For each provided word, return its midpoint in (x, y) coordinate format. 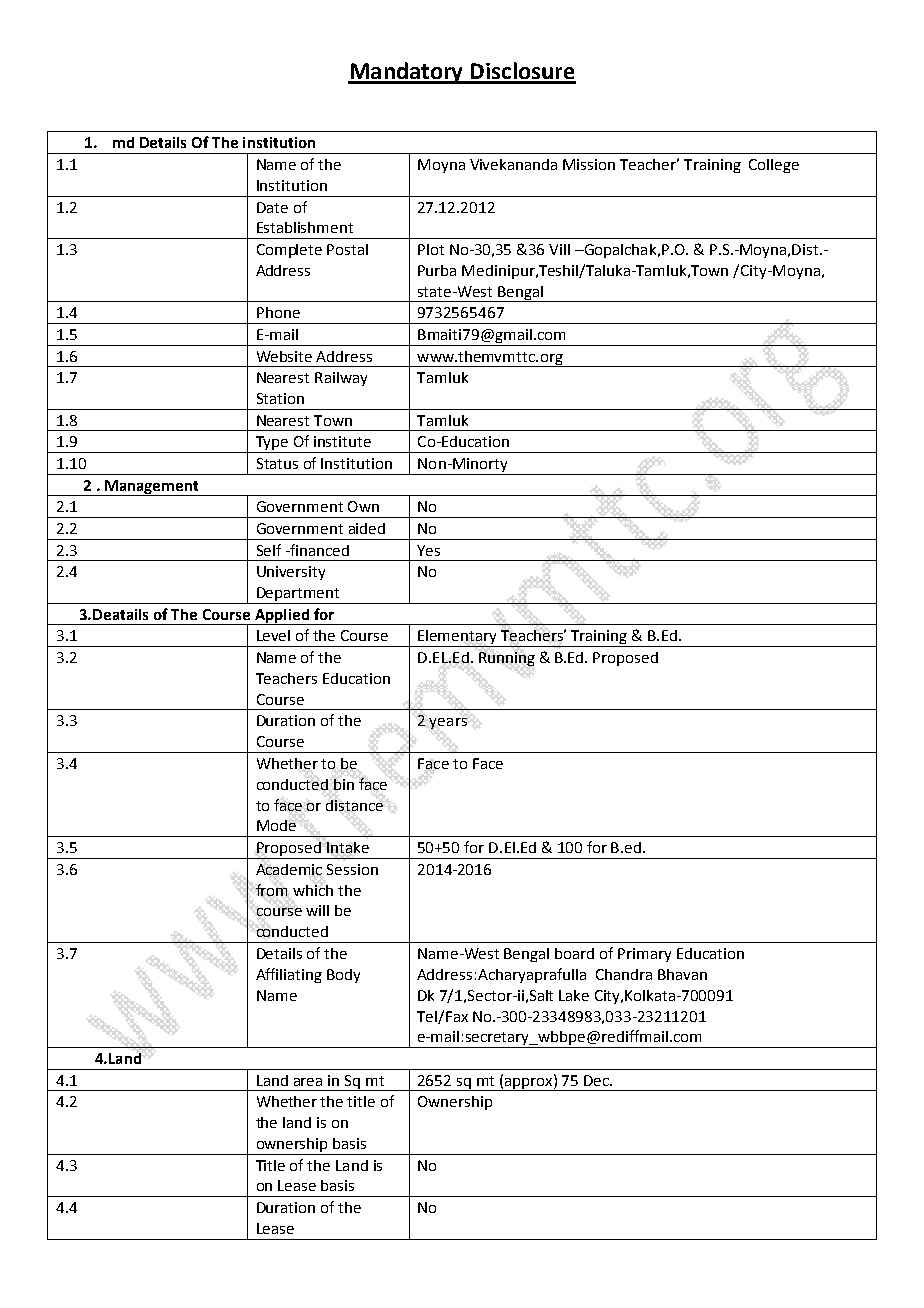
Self (269, 550)
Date (272, 207)
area (308, 1082)
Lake (574, 995)
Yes (428, 550)
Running (507, 659)
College (774, 166)
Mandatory (407, 73)
